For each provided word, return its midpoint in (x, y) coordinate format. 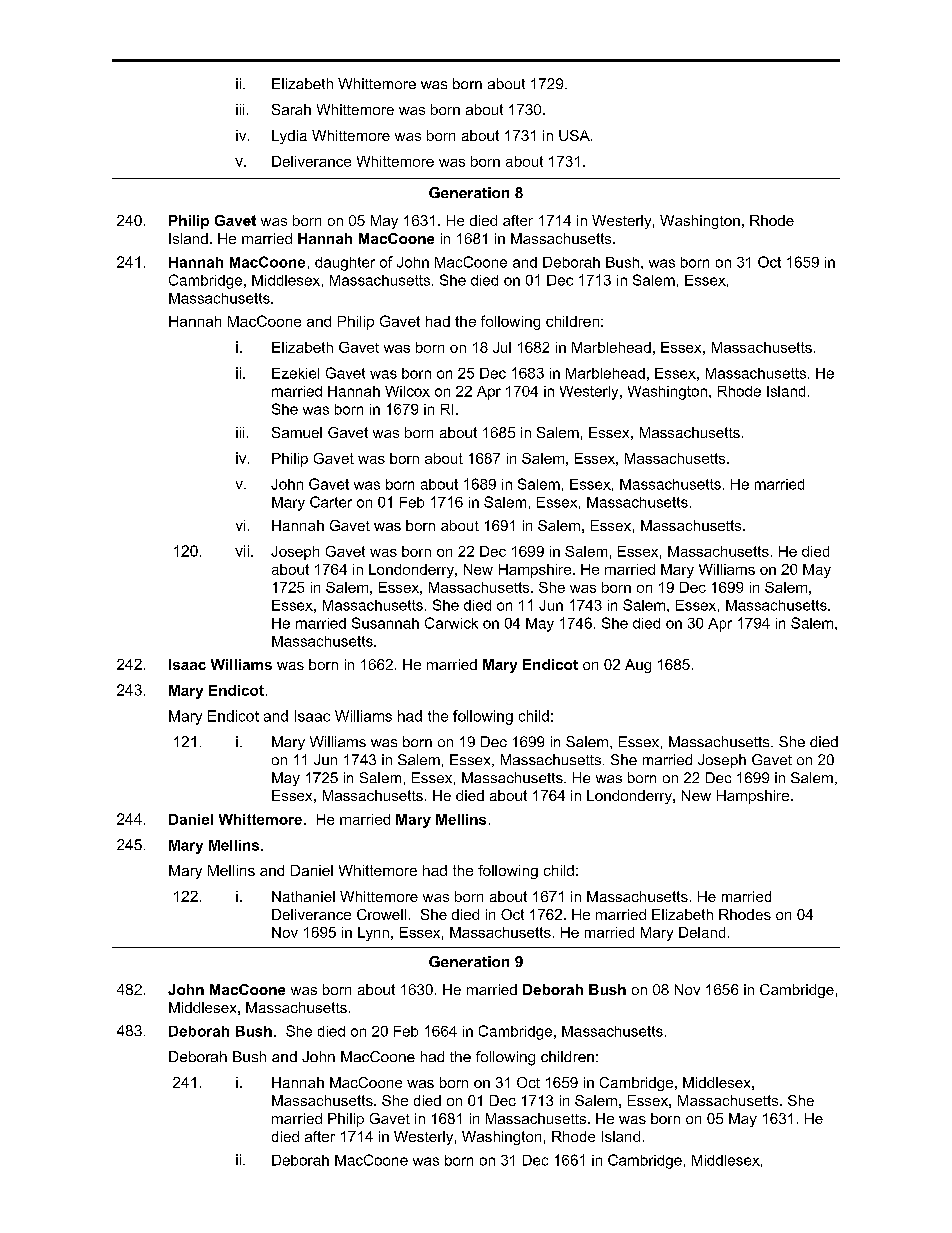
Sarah (291, 109)
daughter (345, 264)
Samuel (297, 432)
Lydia (289, 137)
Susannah (385, 623)
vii (242, 551)
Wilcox (407, 391)
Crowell (381, 914)
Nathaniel (303, 896)
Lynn (375, 934)
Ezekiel (295, 373)
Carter (331, 502)
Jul (502, 347)
